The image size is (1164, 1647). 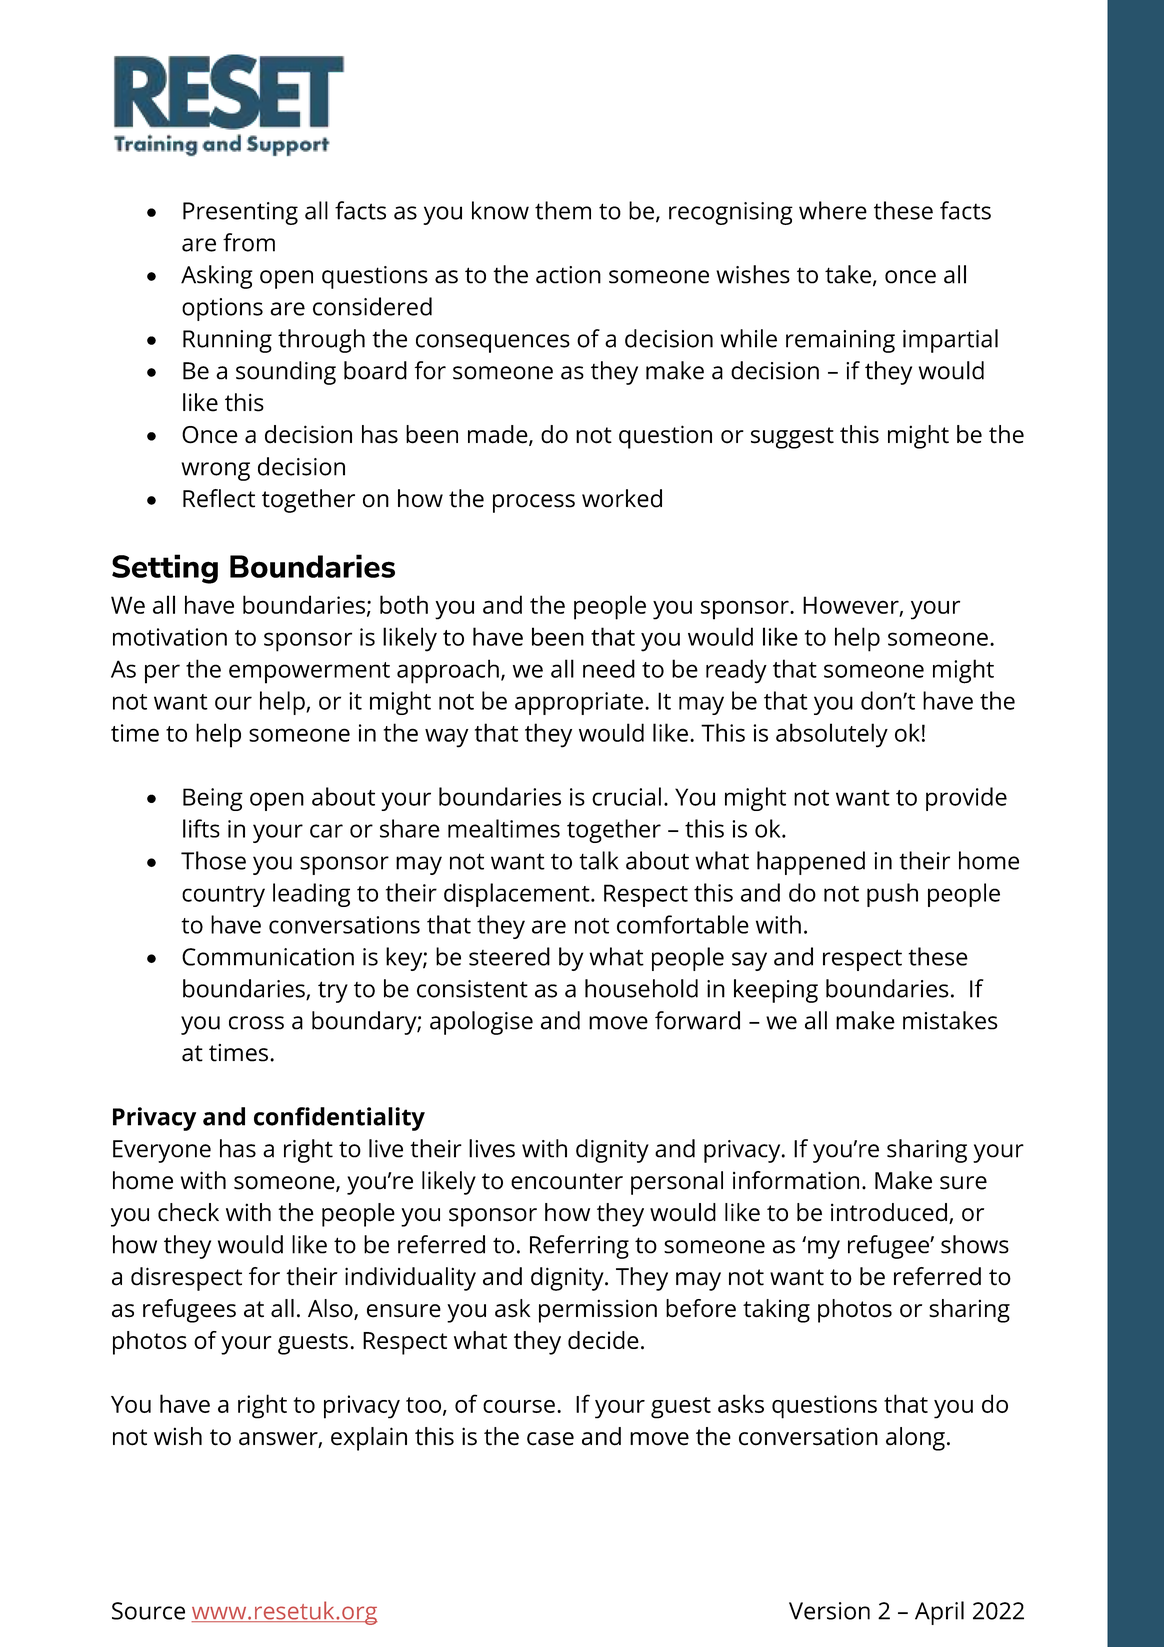 What do you see at coordinates (568, 275) in the screenshot?
I see `action` at bounding box center [568, 275].
